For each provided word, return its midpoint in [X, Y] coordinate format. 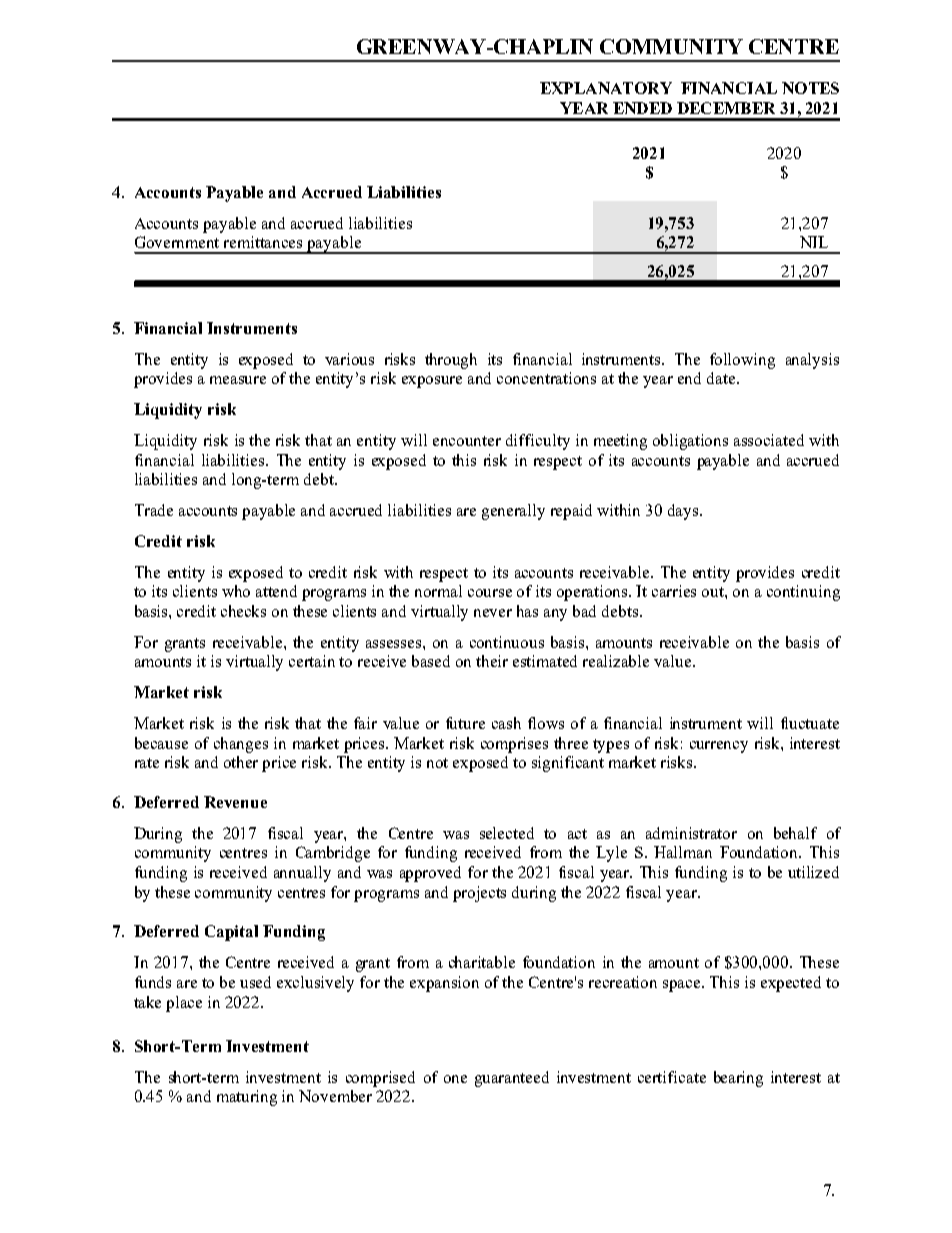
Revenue [235, 802]
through [451, 361]
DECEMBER [726, 108]
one [455, 1079]
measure [238, 380]
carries [674, 591]
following [742, 361]
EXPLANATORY [606, 88]
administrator [691, 833]
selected [507, 833]
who [236, 591]
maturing [247, 1098]
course [490, 593]
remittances [263, 242]
